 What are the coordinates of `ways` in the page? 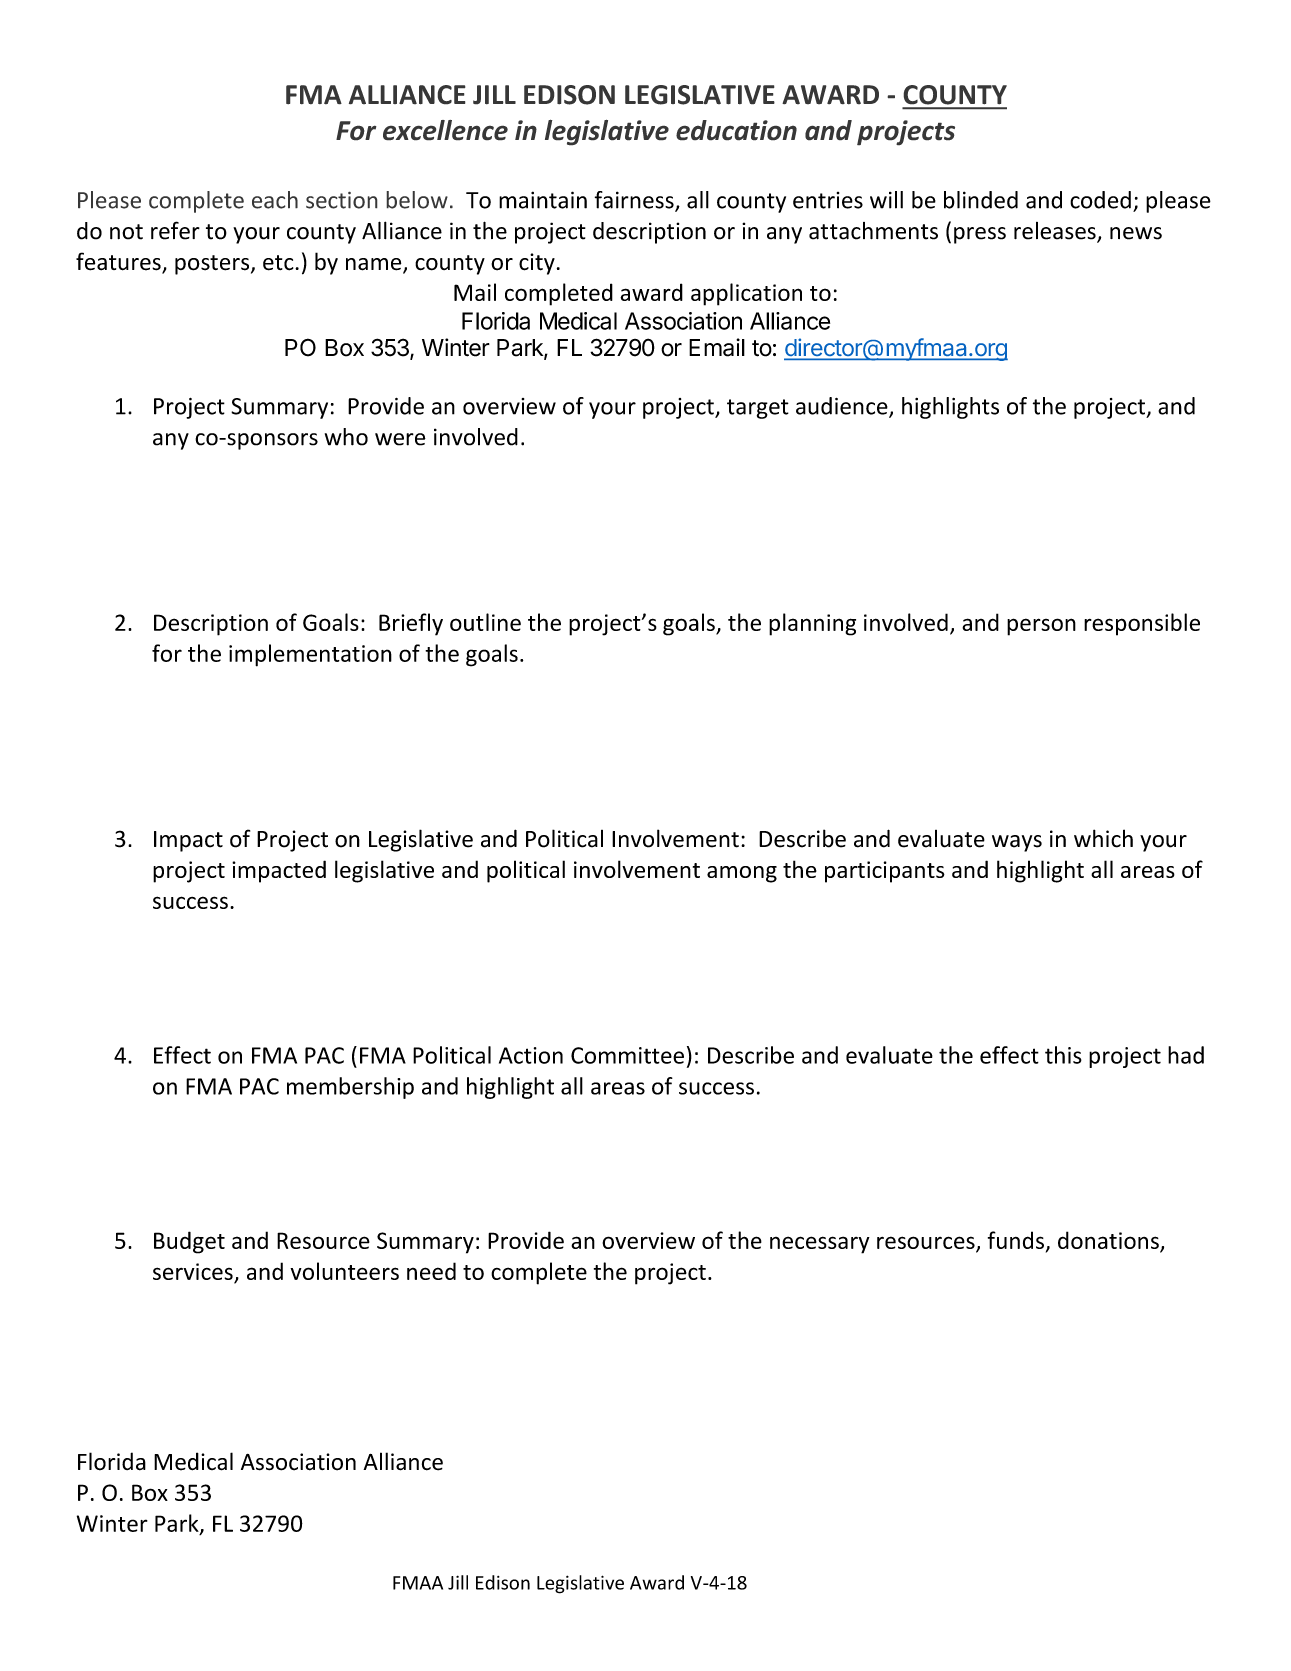 It's located at (1017, 843).
